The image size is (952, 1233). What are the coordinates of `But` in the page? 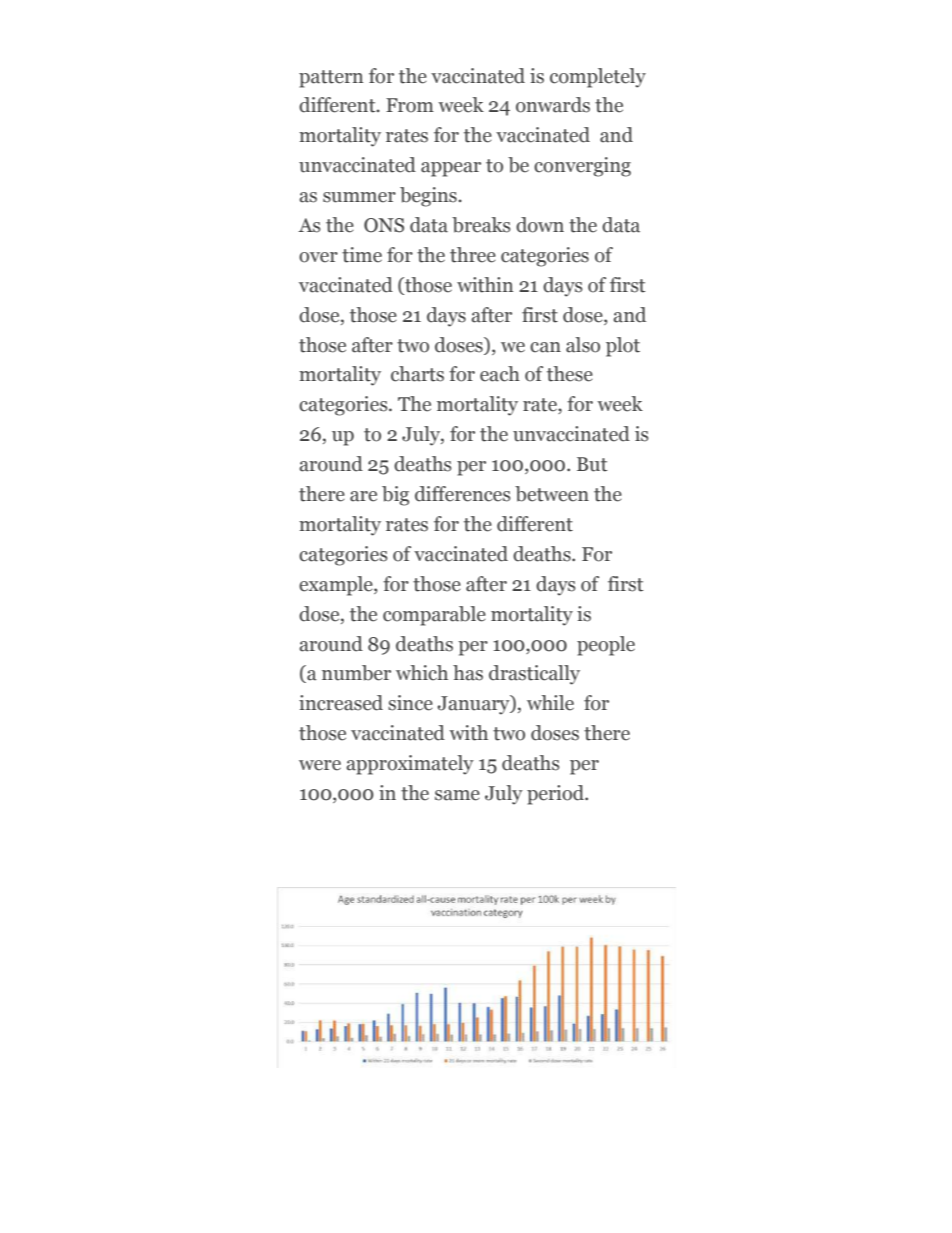 It's located at (592, 464).
